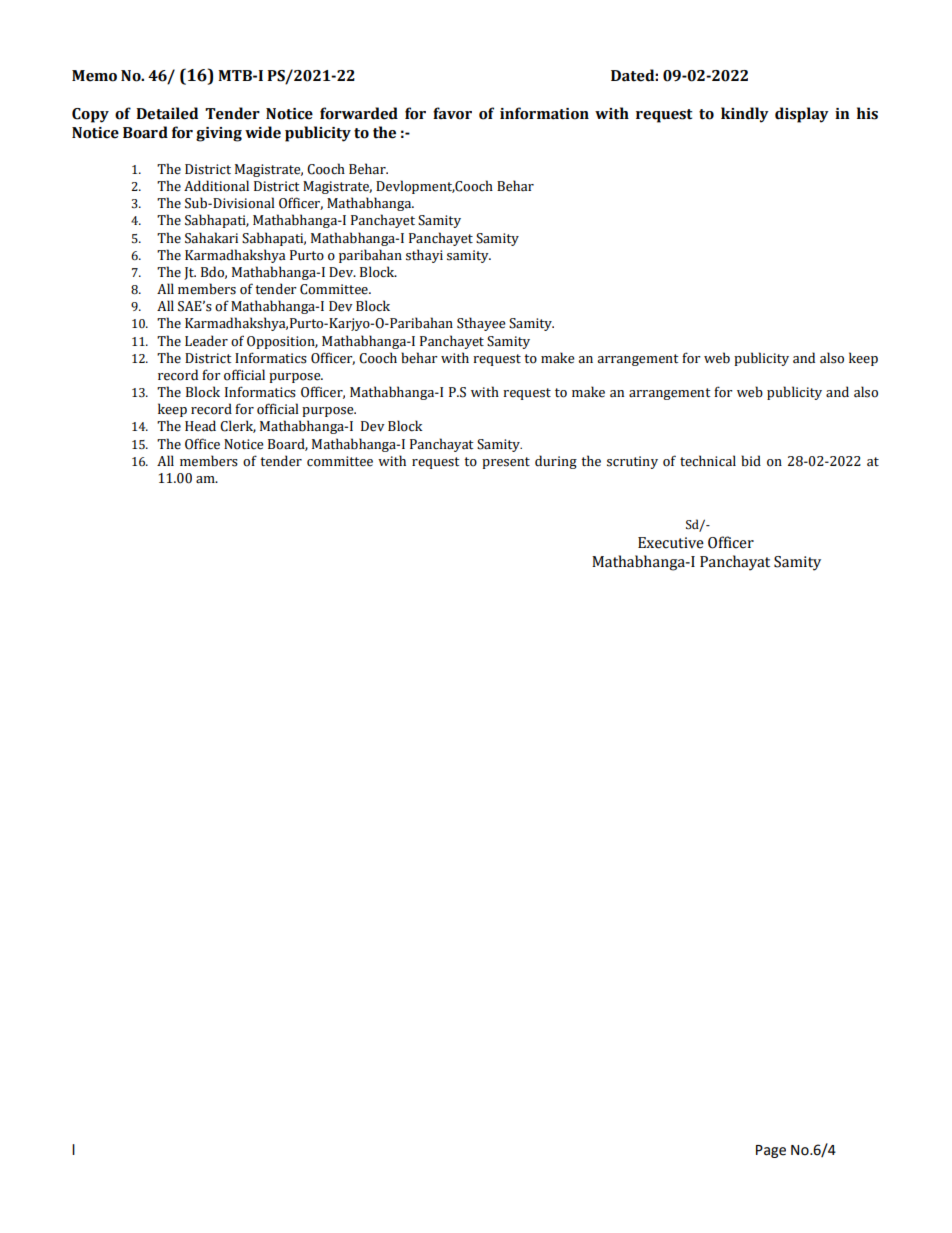 The height and width of the image is (1233, 952). What do you see at coordinates (206, 341) in the image?
I see `Leader` at bounding box center [206, 341].
